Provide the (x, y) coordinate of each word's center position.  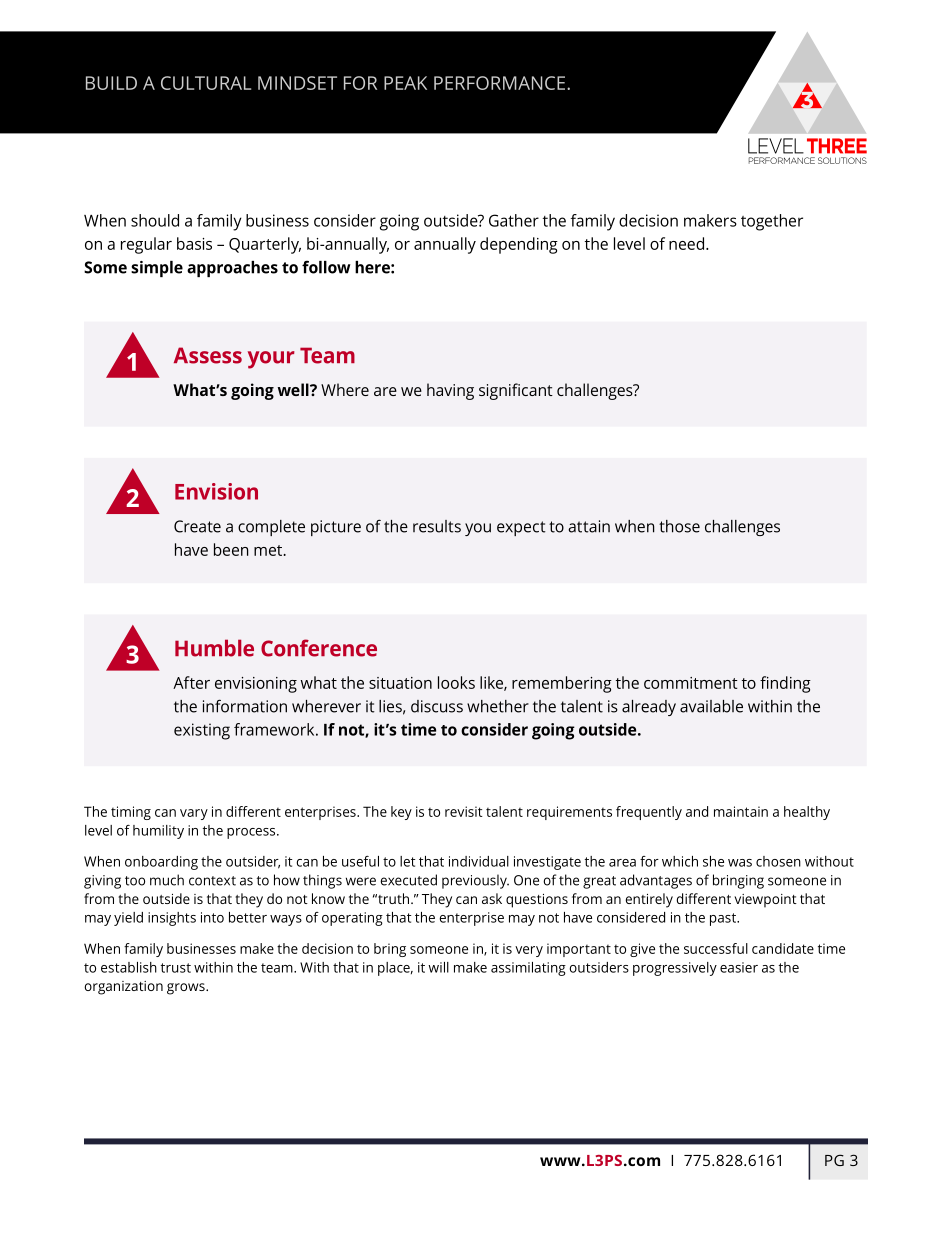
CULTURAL (206, 83)
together (772, 222)
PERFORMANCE (501, 83)
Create (197, 526)
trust (176, 968)
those (679, 526)
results (437, 526)
